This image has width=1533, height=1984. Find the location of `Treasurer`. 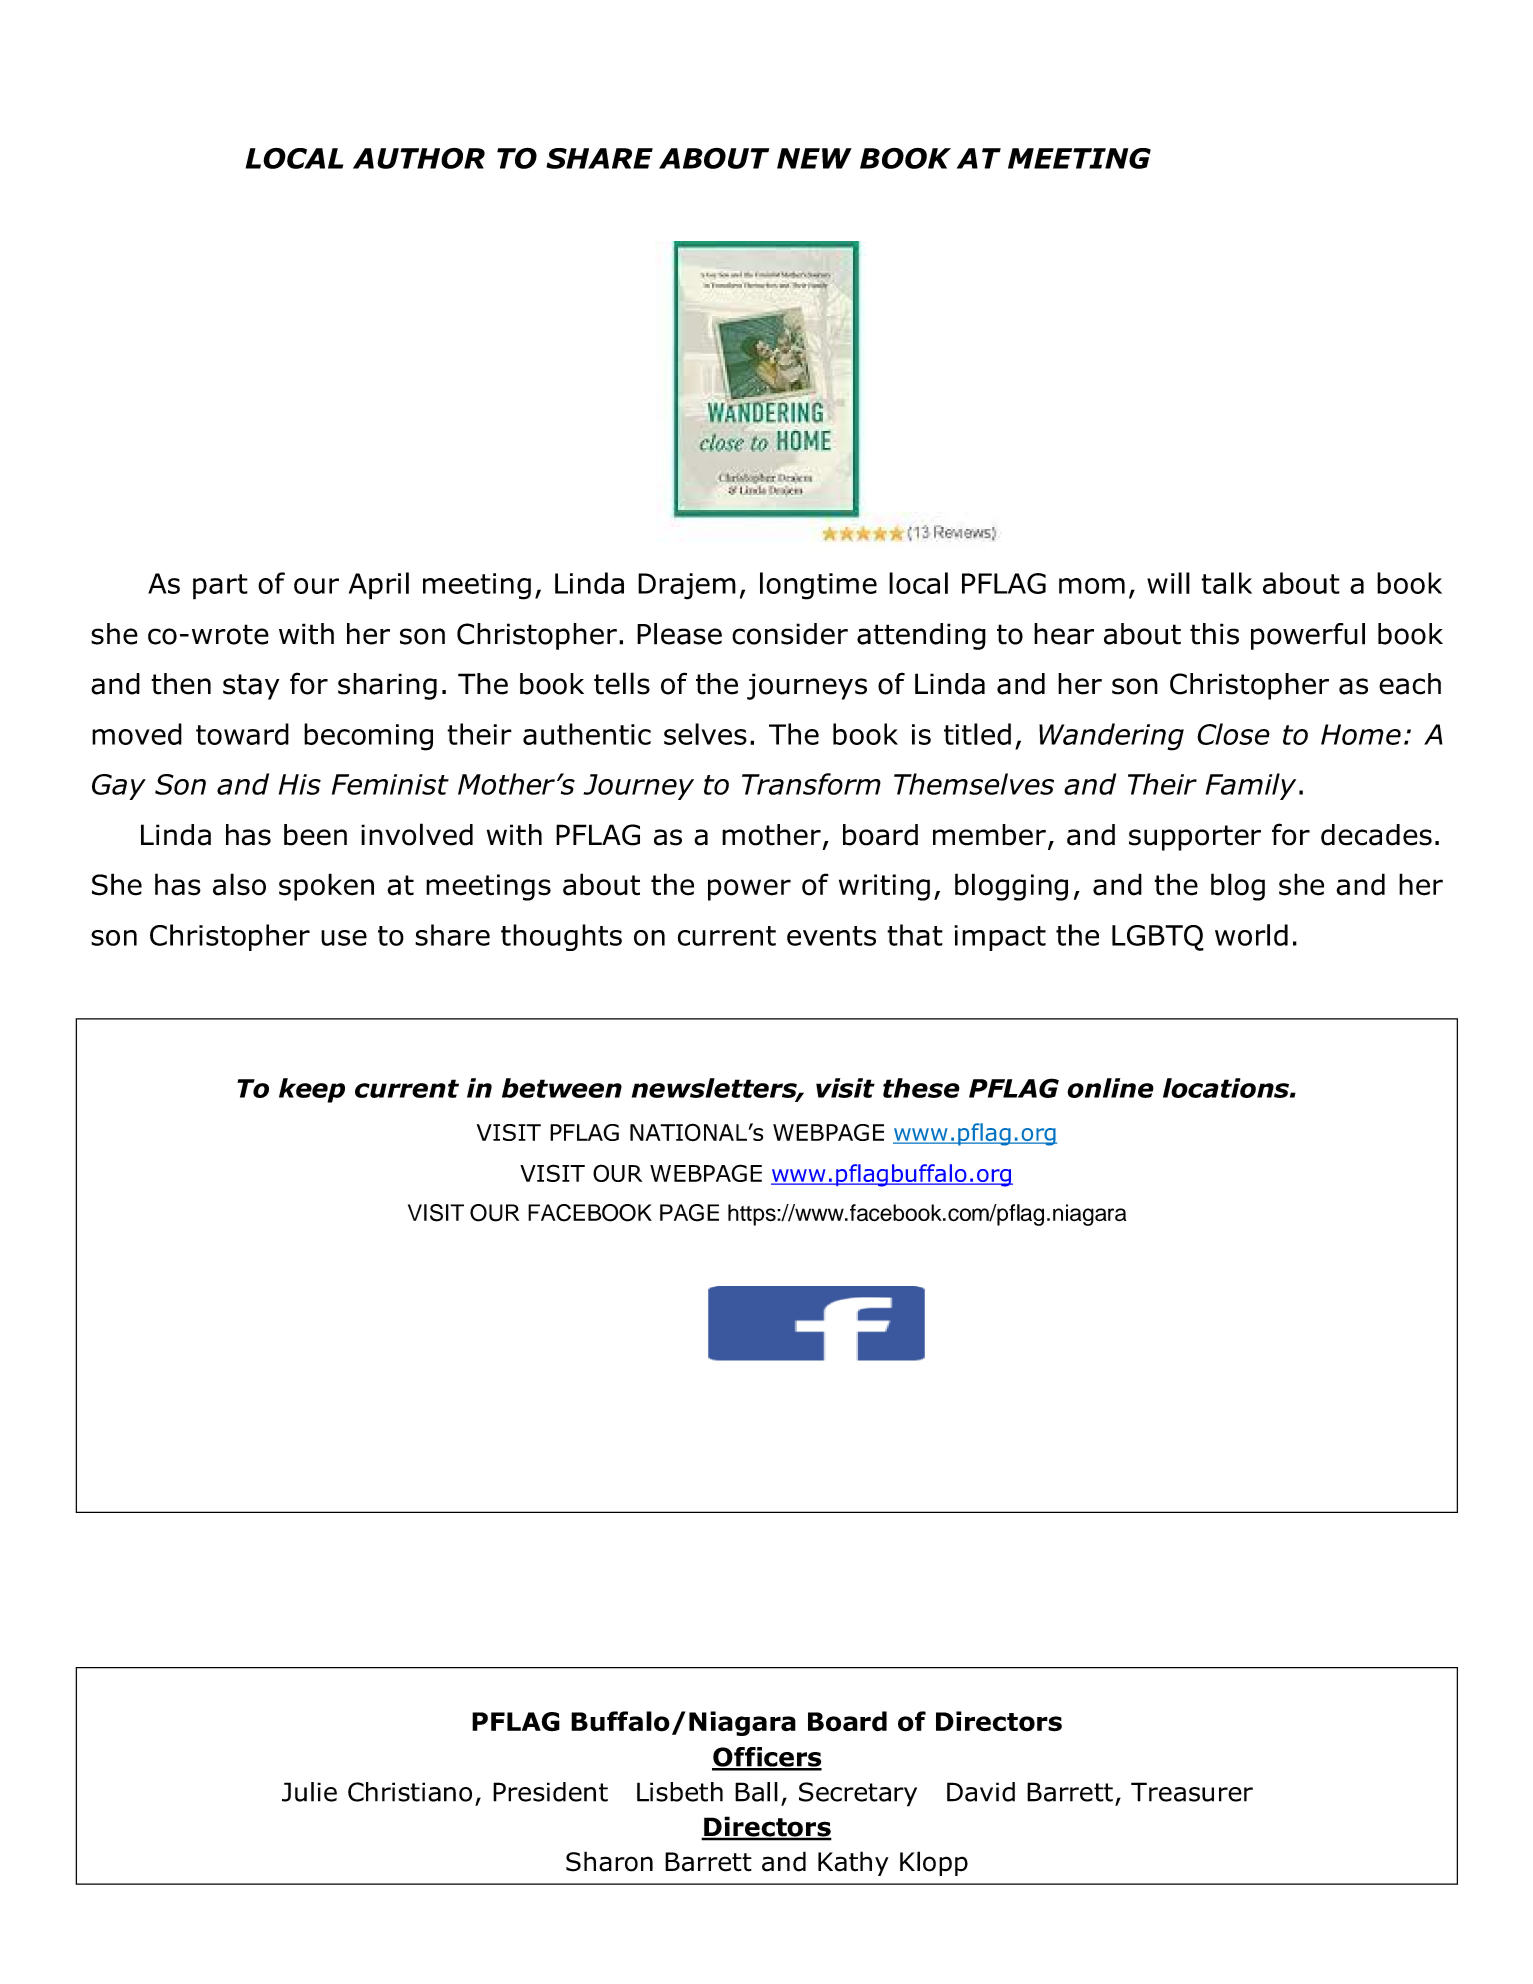

Treasurer is located at coordinates (1192, 1792).
